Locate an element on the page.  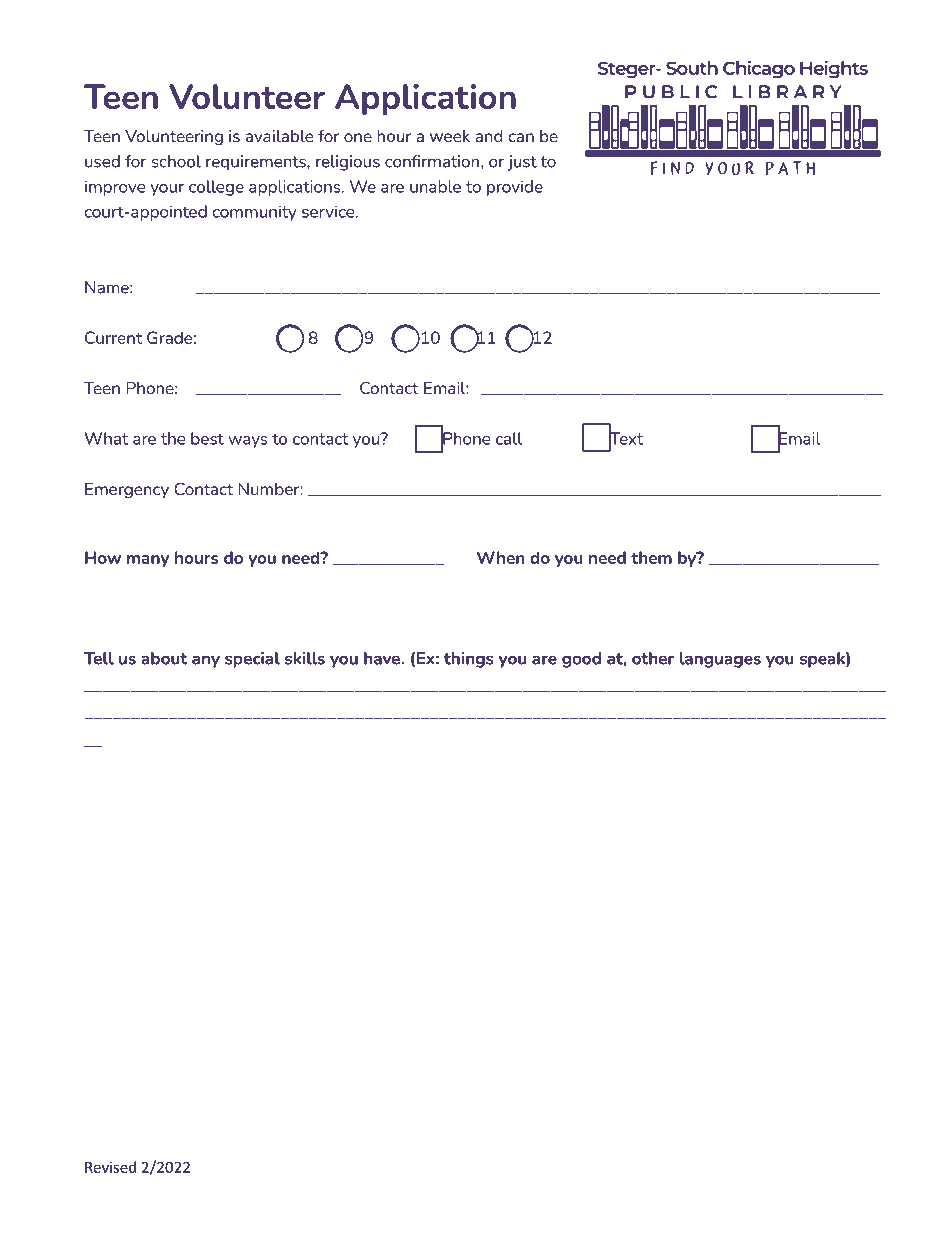
about is located at coordinates (164, 658).
